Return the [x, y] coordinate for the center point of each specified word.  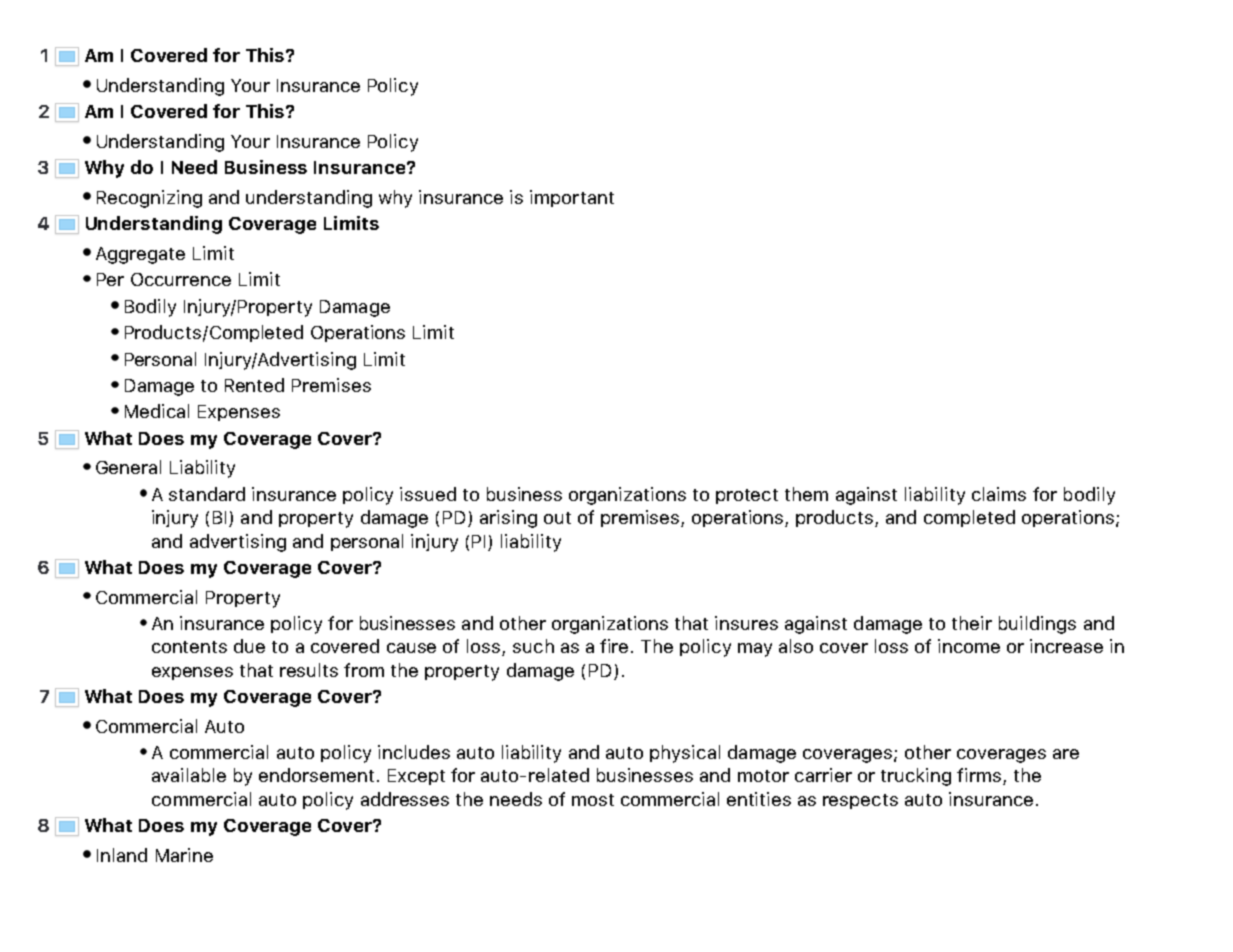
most [593, 800]
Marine [184, 855]
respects [860, 801]
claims [999, 494]
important [572, 198]
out [557, 518]
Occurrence [181, 279]
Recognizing [149, 199]
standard [207, 494]
